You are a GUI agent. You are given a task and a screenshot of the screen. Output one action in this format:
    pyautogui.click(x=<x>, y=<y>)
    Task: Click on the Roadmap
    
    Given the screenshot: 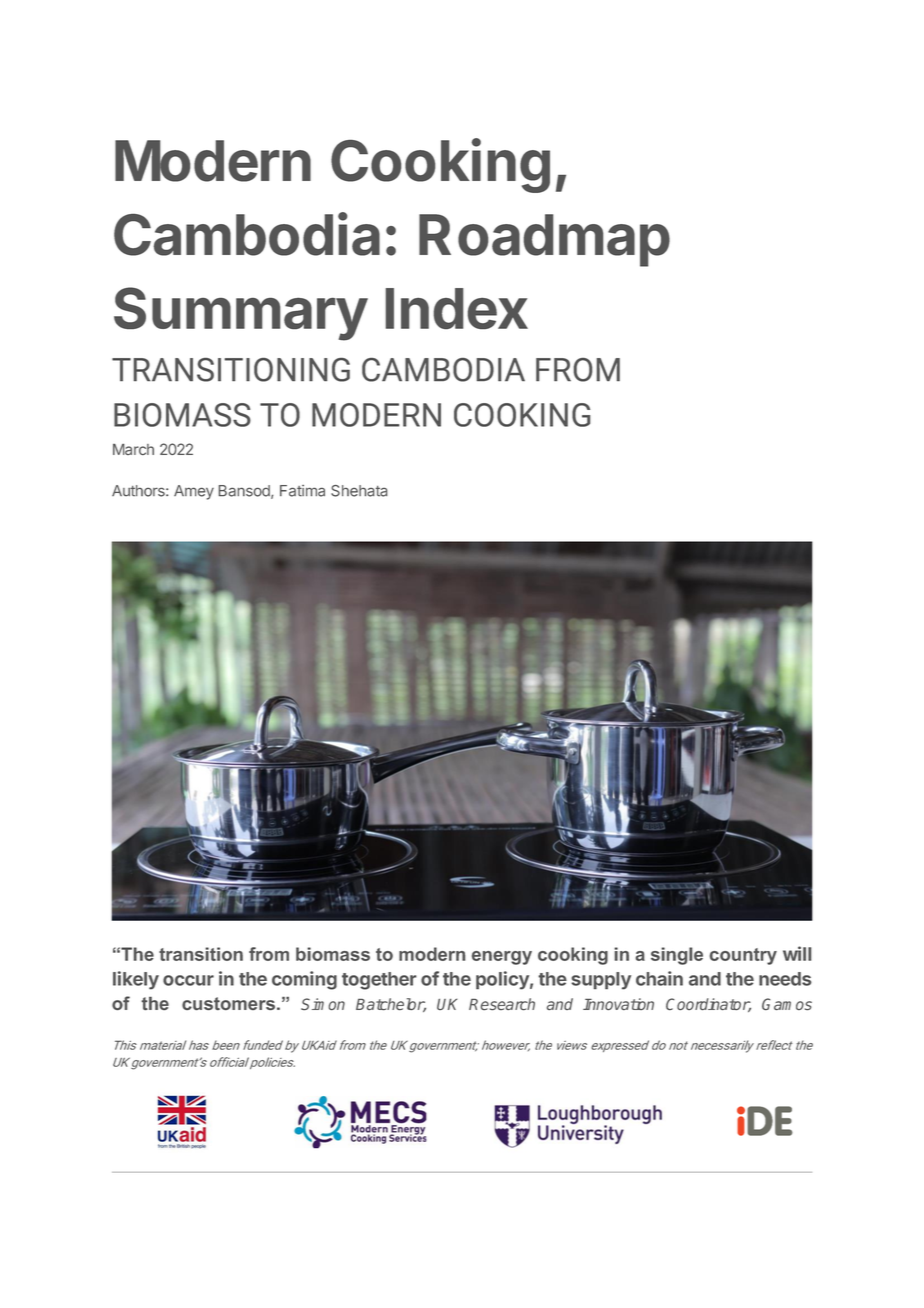 What is the action you would take?
    pyautogui.click(x=544, y=240)
